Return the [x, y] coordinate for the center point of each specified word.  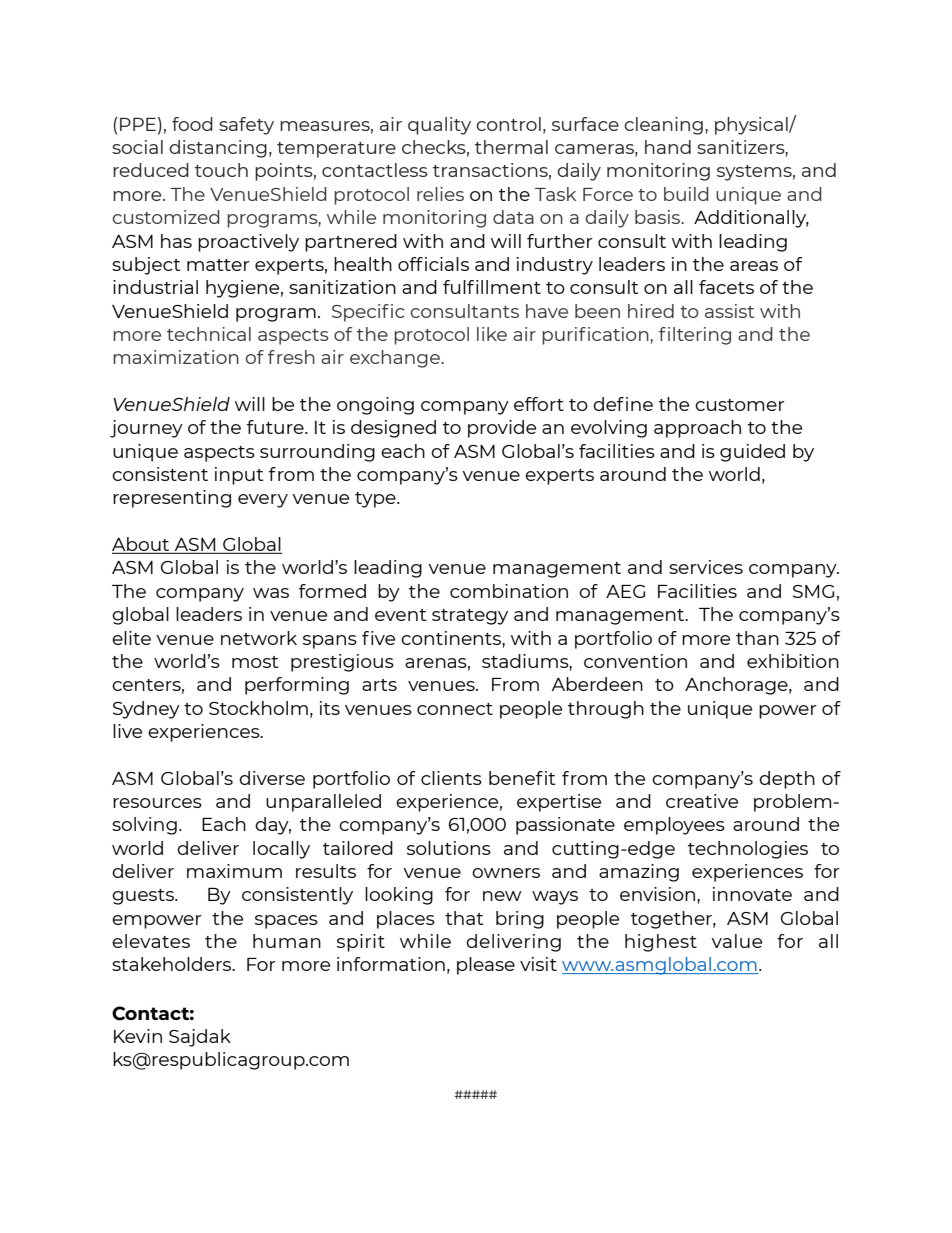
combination [509, 591]
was [271, 593]
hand [668, 147]
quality [439, 126]
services [706, 567]
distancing [218, 149]
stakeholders [173, 964]
